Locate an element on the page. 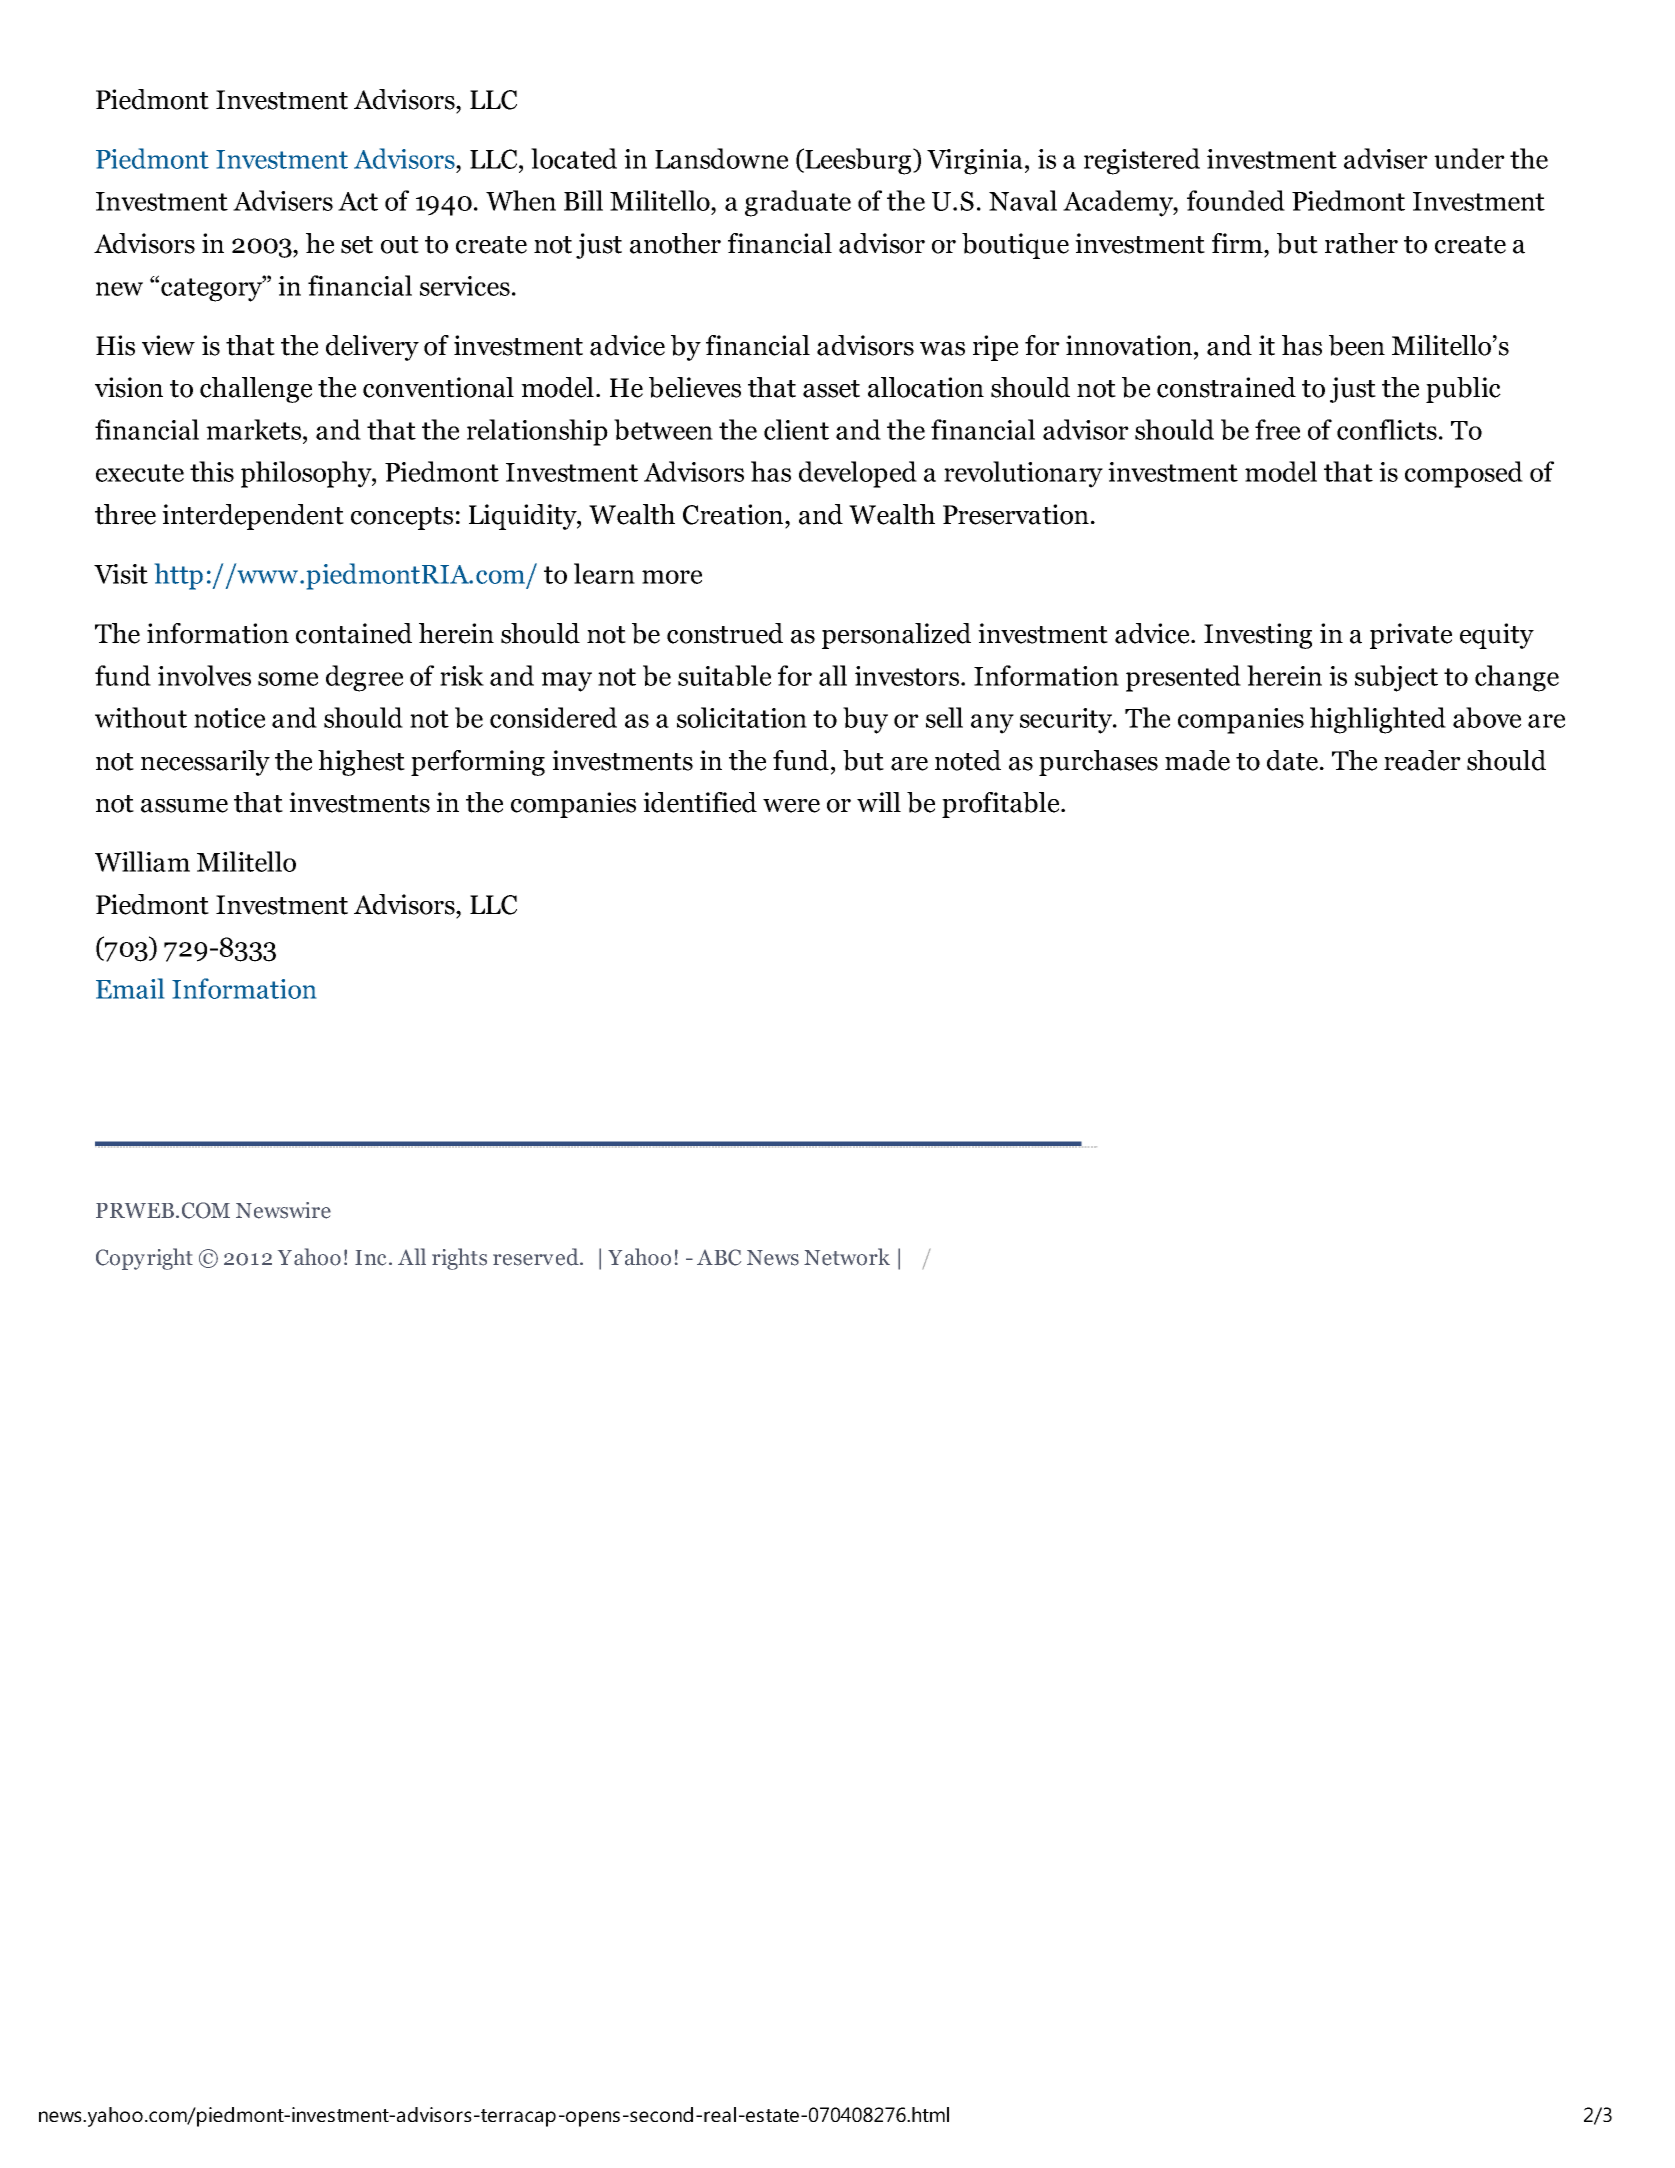  ABC is located at coordinates (719, 1257).
